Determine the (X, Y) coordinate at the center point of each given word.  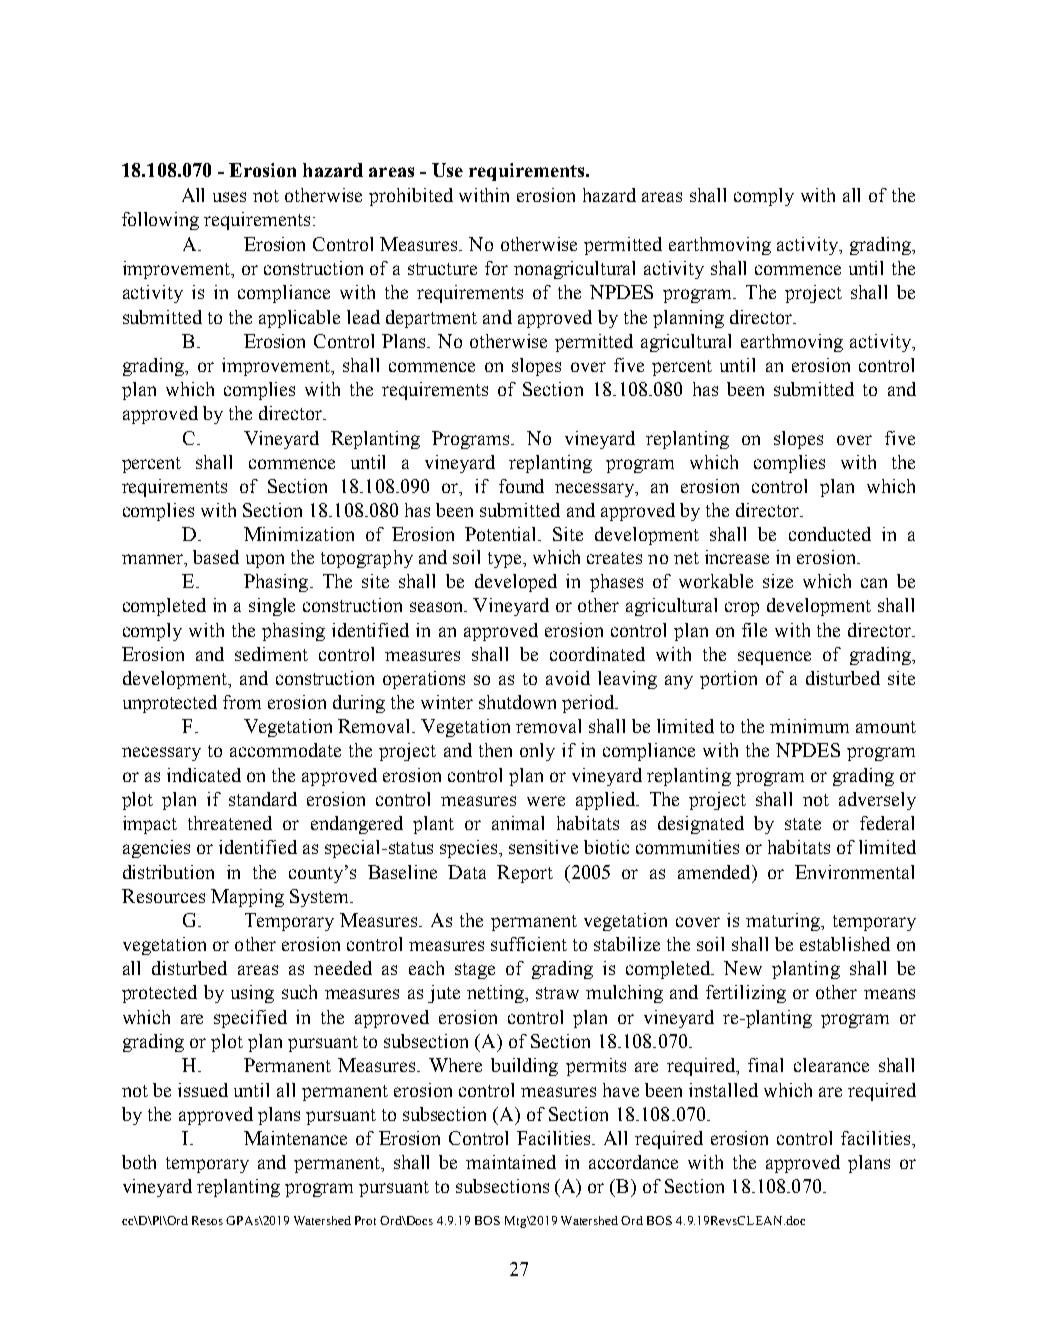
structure (442, 269)
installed (723, 1090)
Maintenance (295, 1138)
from (242, 702)
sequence (774, 658)
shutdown (517, 702)
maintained (511, 1162)
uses (229, 197)
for (496, 268)
